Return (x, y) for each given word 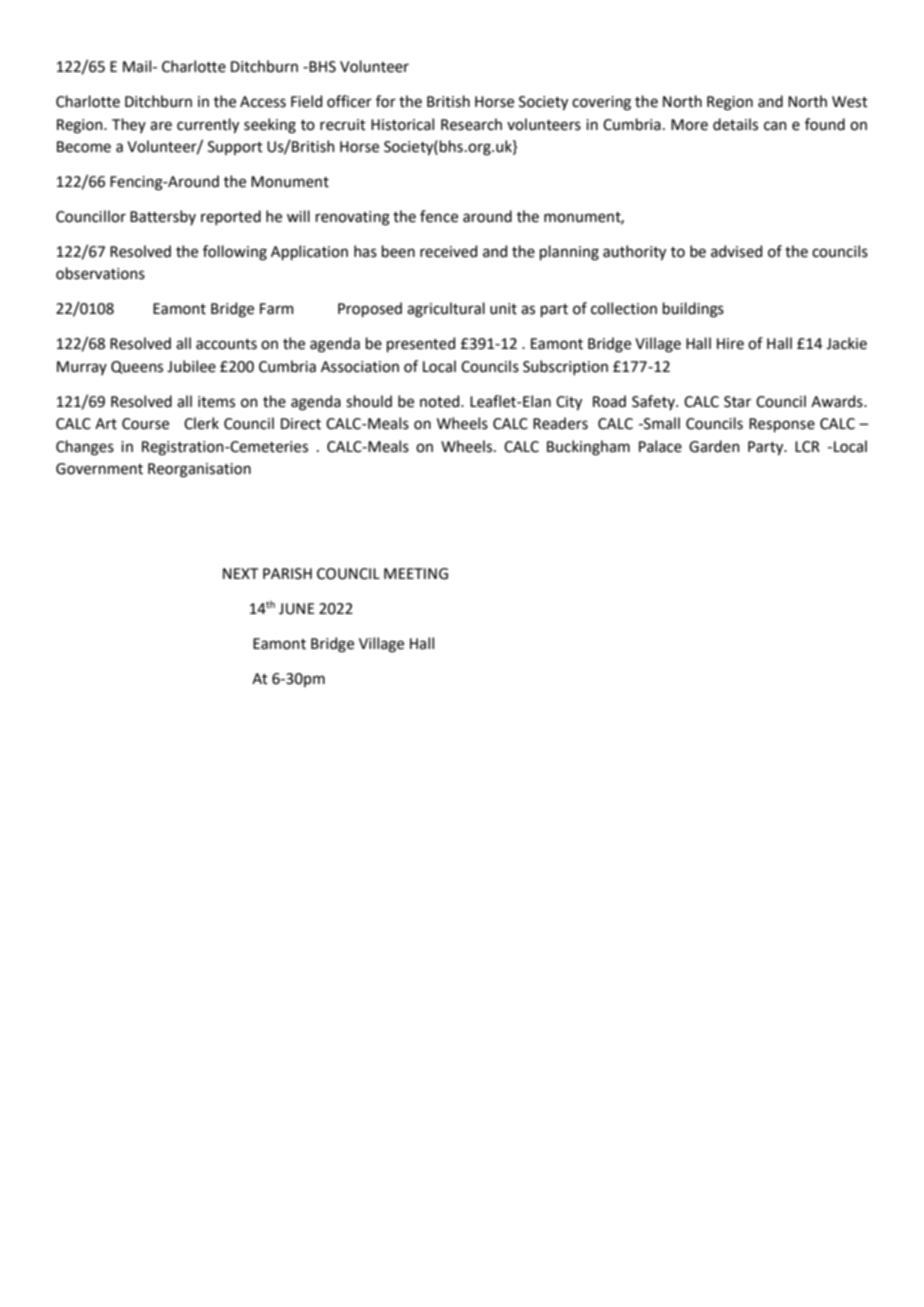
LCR (807, 447)
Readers (560, 423)
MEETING (416, 574)
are (161, 126)
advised (736, 251)
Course (145, 424)
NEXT (240, 573)
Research (471, 124)
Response (782, 425)
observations (100, 273)
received (448, 251)
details (735, 124)
